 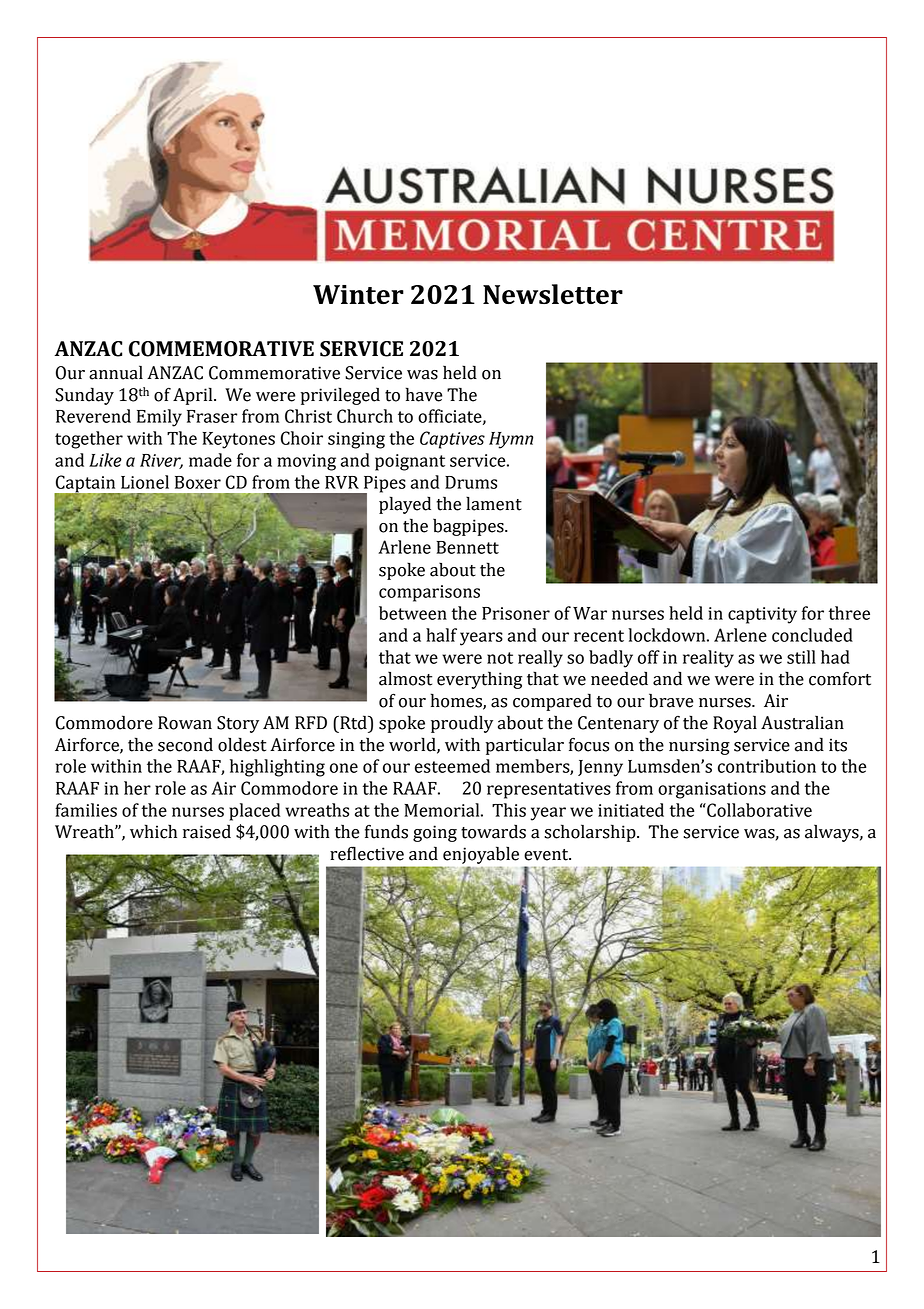 I want to click on Rowan, so click(x=185, y=723).
